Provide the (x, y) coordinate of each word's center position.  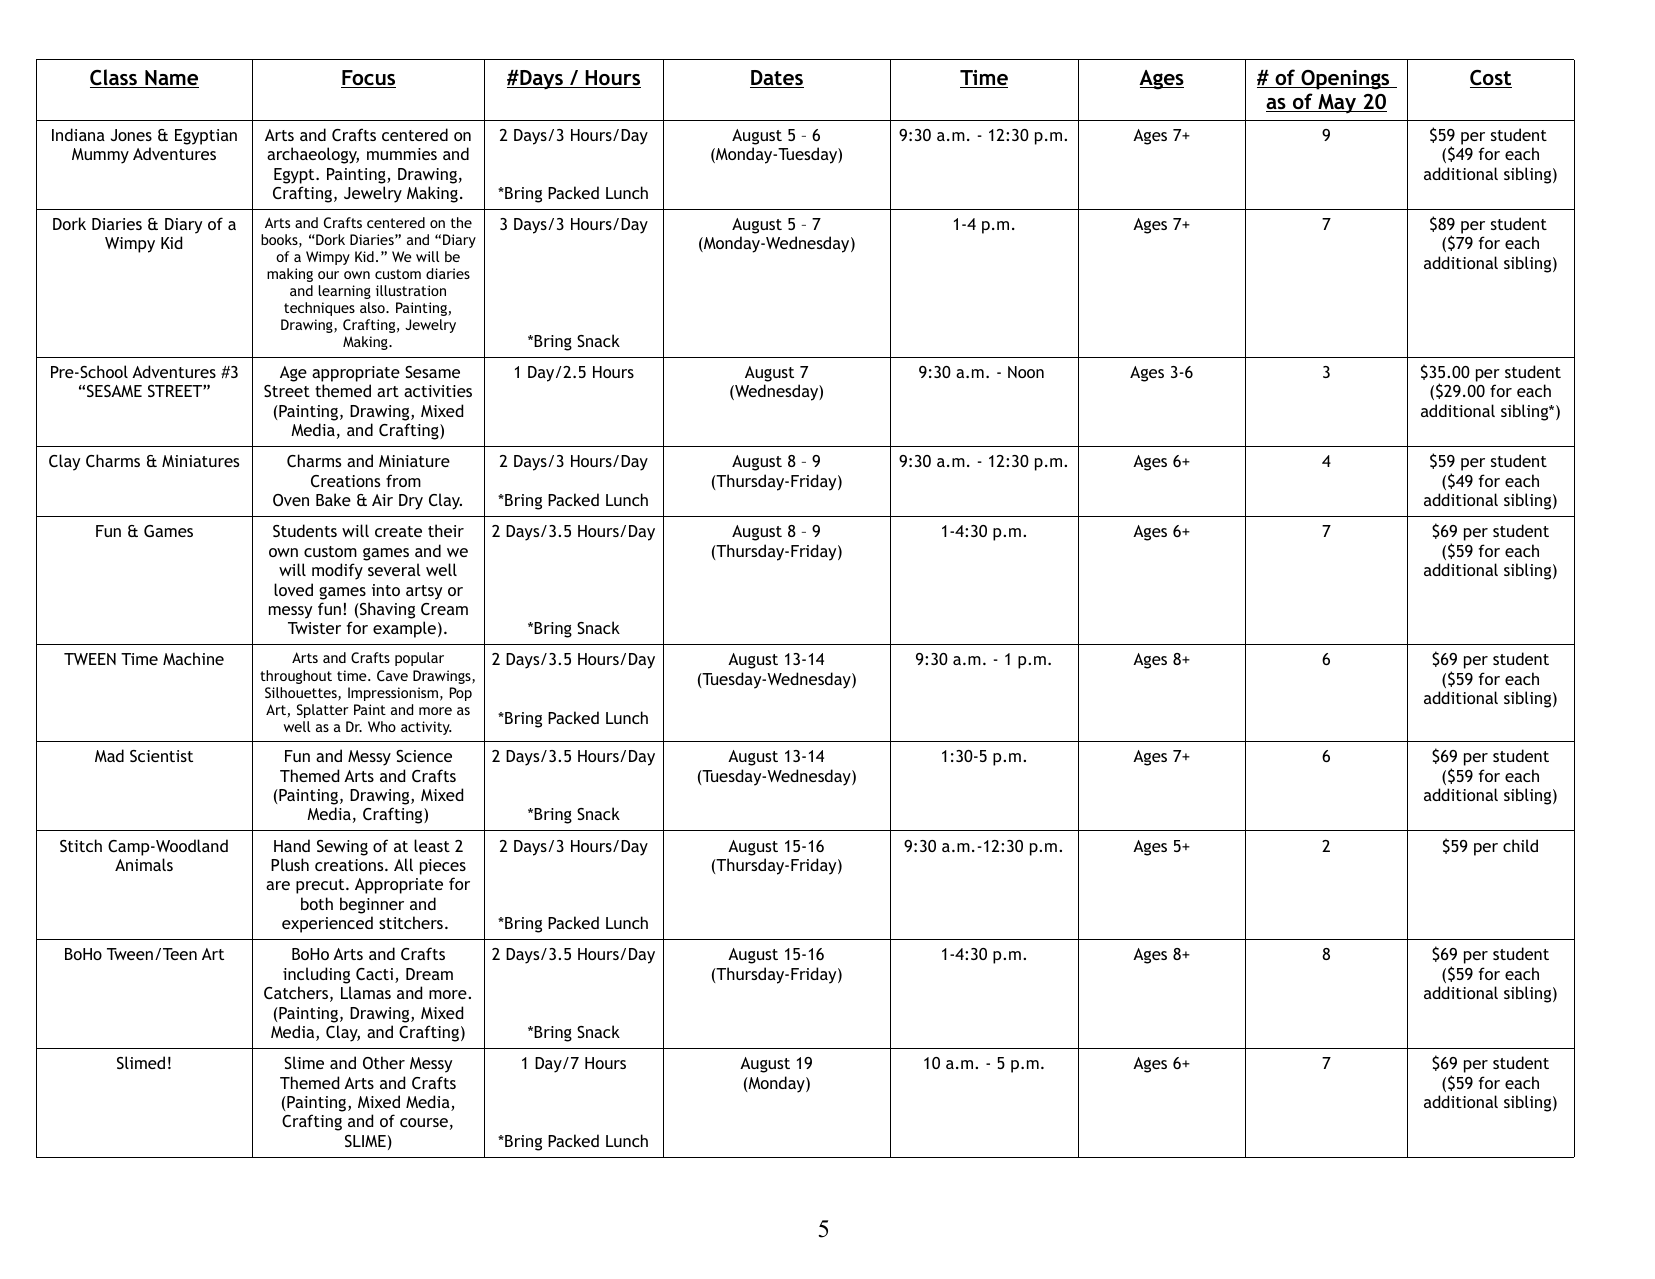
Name (171, 79)
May (1337, 103)
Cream (444, 609)
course (424, 1122)
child (1520, 845)
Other (384, 1062)
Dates (777, 79)
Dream (429, 974)
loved (293, 589)
